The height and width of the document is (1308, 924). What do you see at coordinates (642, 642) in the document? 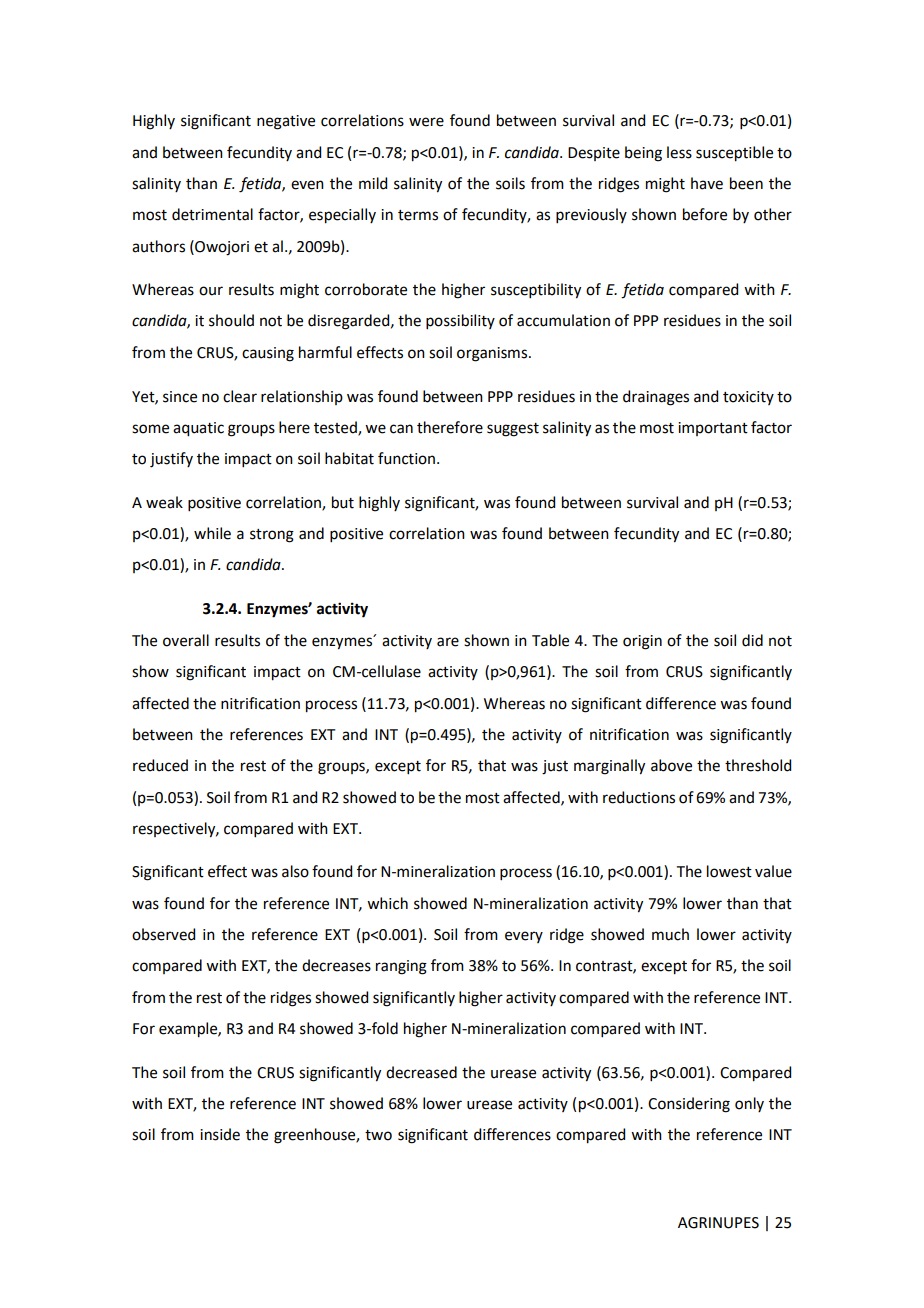
I see `origin` at bounding box center [642, 642].
